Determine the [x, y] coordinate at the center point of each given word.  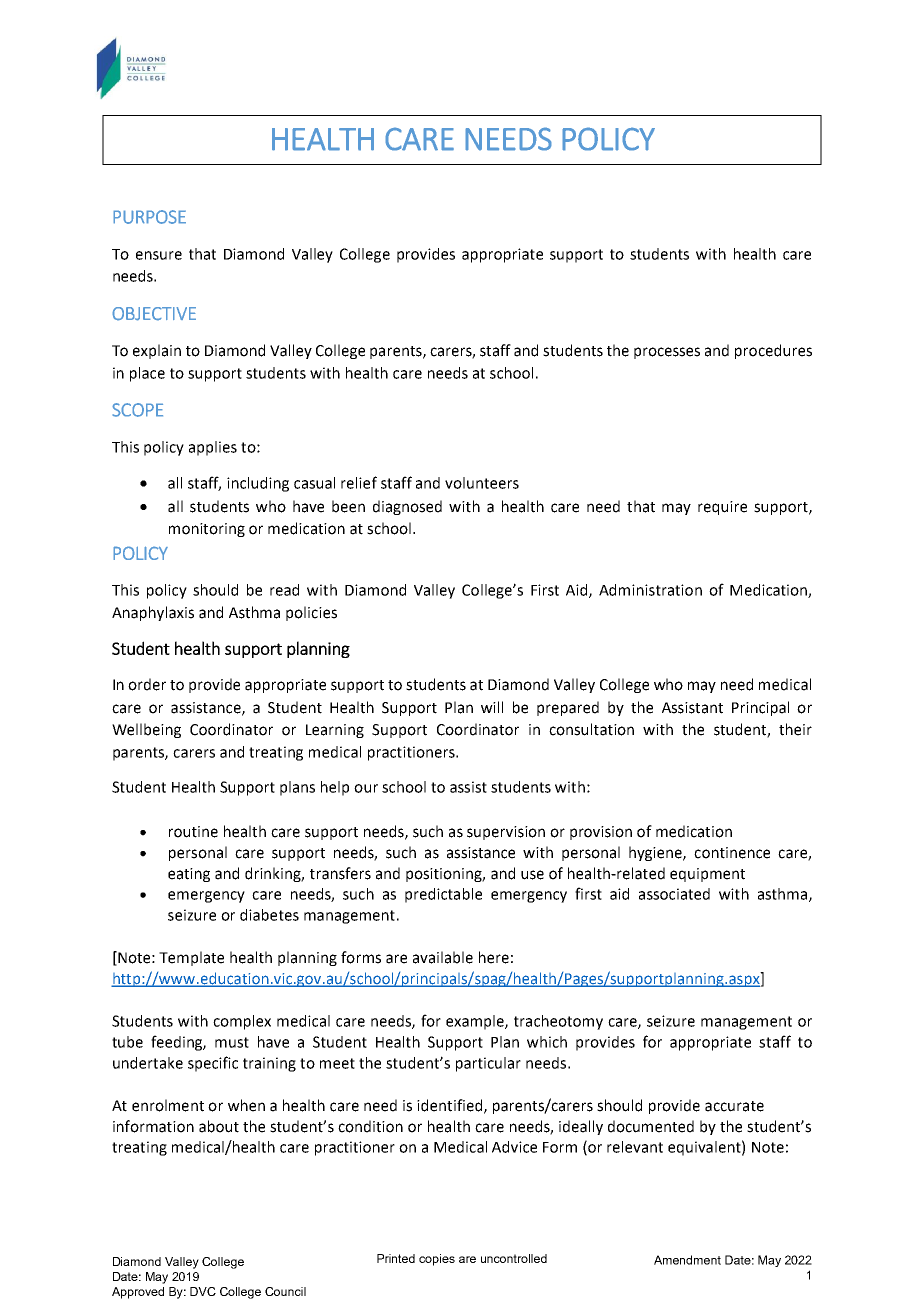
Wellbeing [146, 730]
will [492, 707]
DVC [203, 1291]
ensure [159, 255]
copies [437, 1260]
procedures [773, 351]
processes [667, 353]
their [795, 729]
